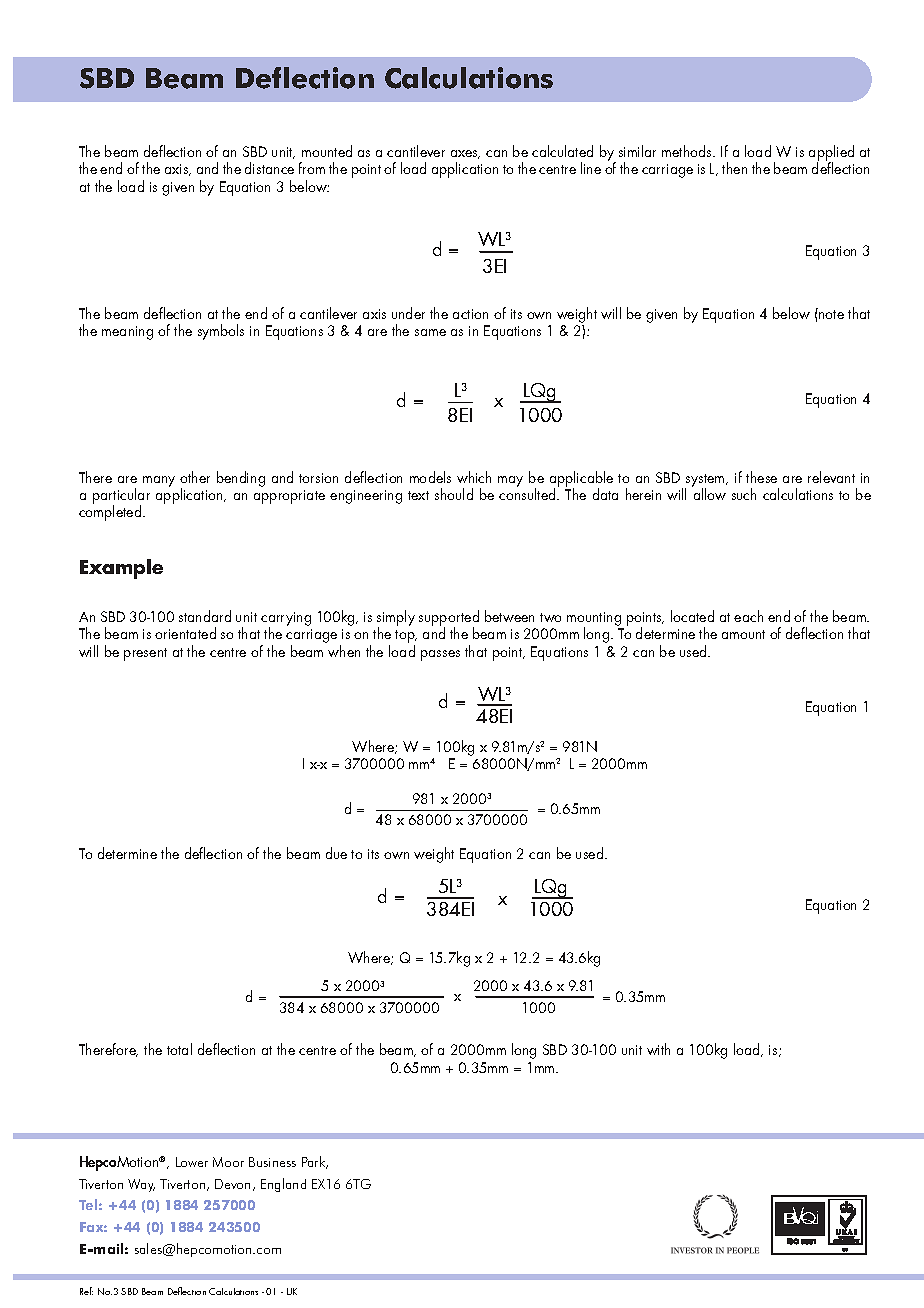 The width and height of the image is (924, 1308). What do you see at coordinates (658, 1049) in the image?
I see `with` at bounding box center [658, 1049].
